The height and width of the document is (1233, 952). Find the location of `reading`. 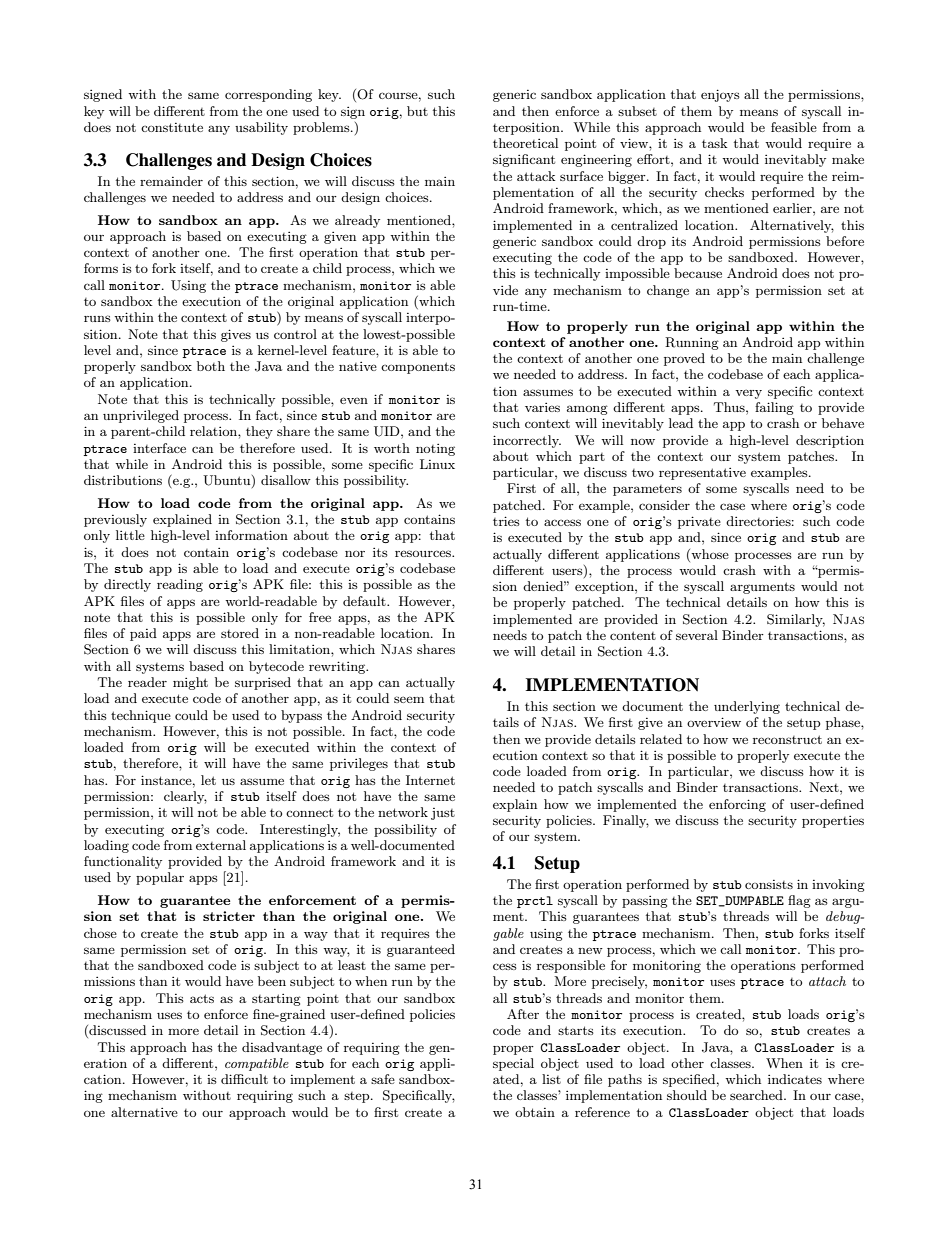

reading is located at coordinates (180, 585).
